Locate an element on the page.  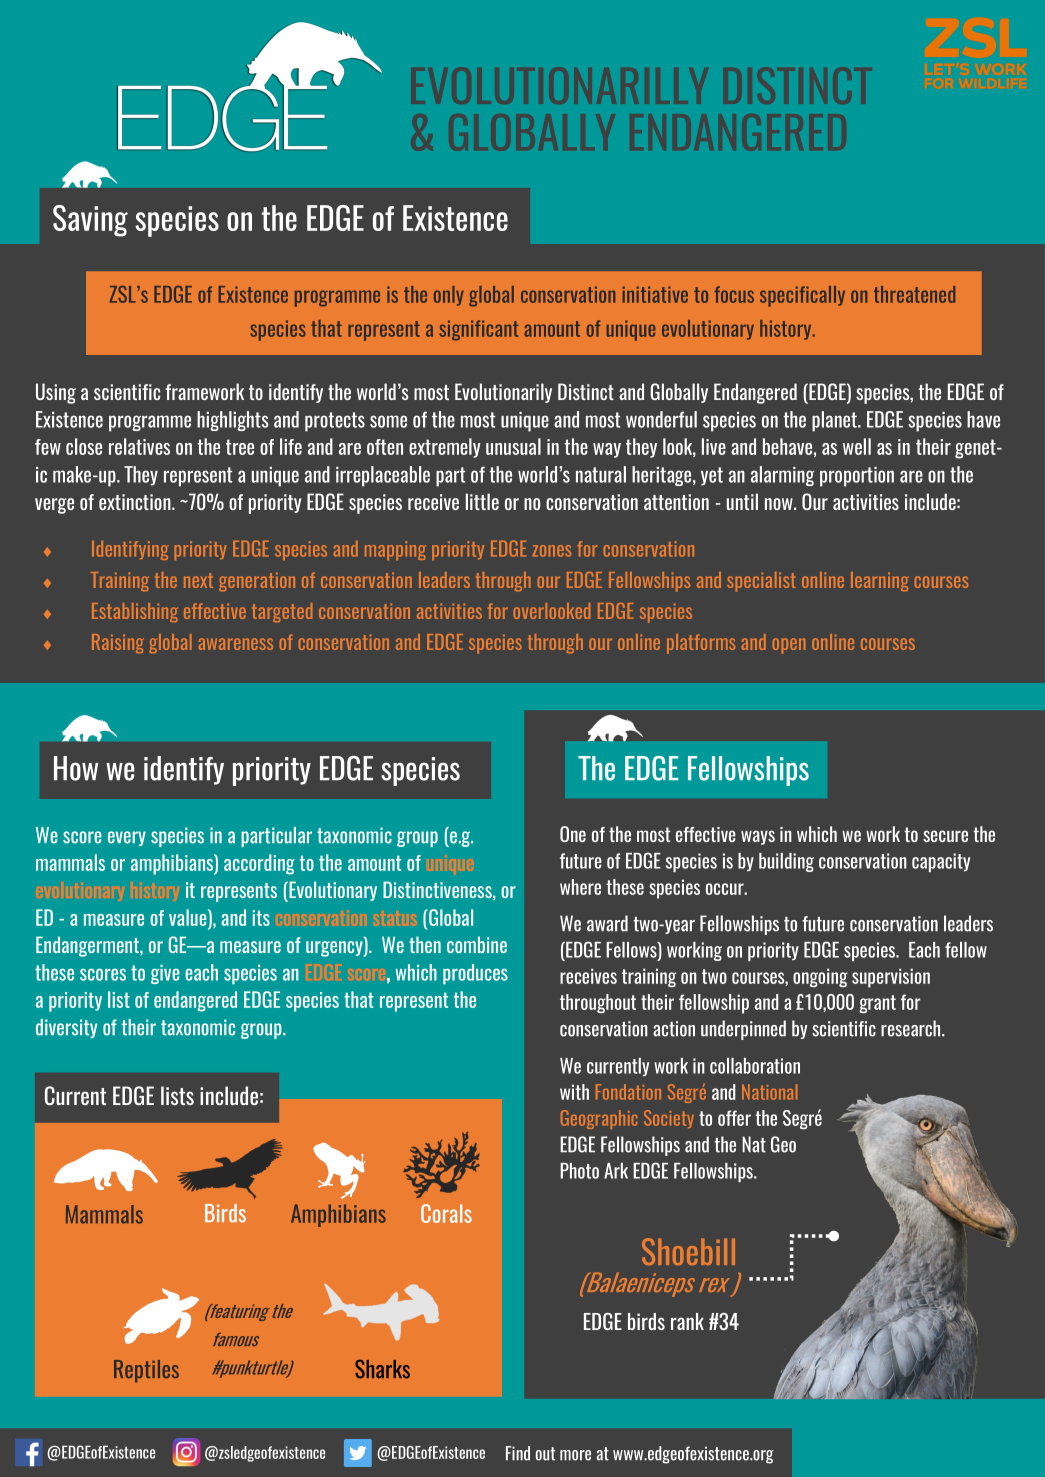
grant is located at coordinates (877, 1004).
